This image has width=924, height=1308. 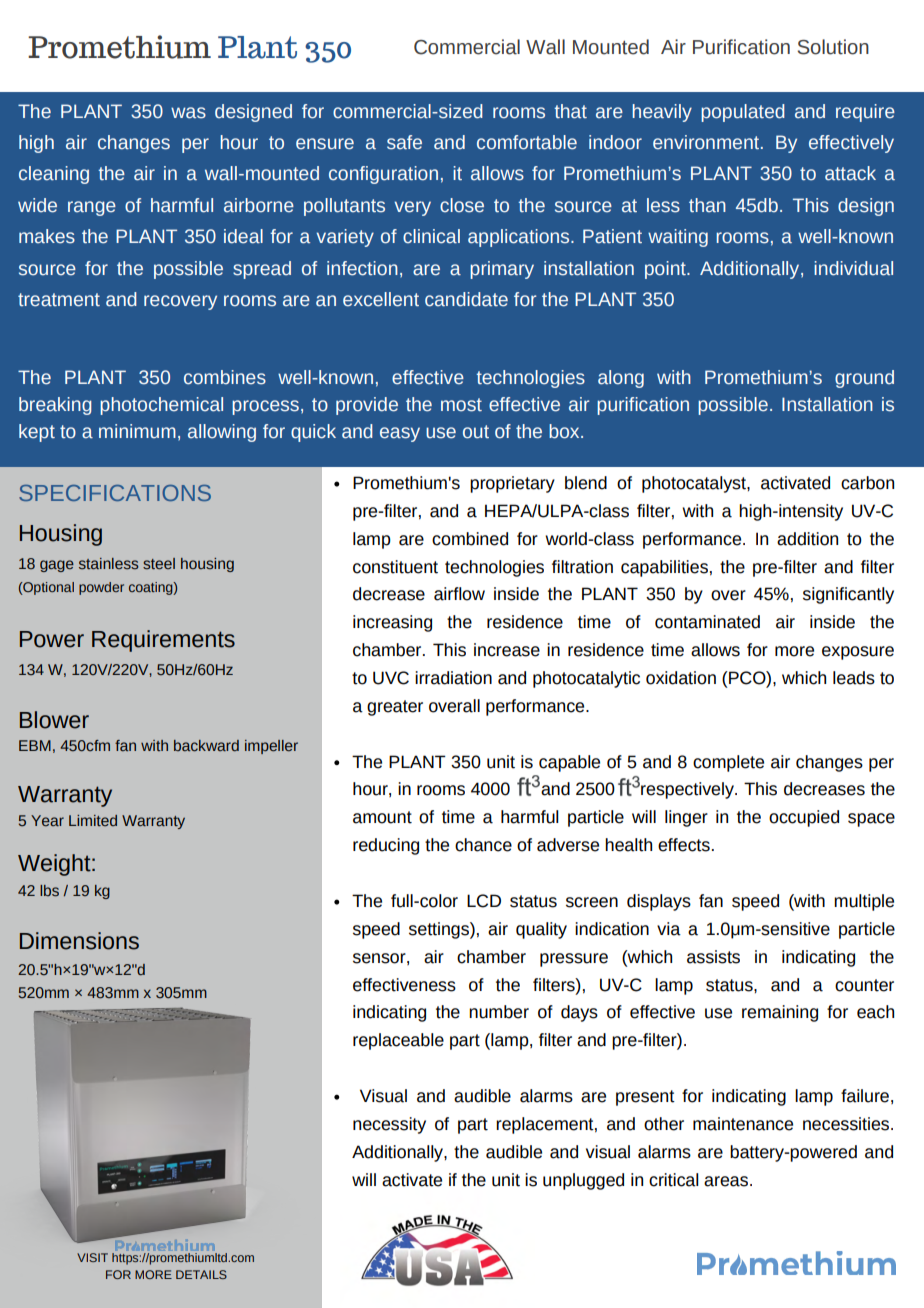 I want to click on areas, so click(x=727, y=1181).
